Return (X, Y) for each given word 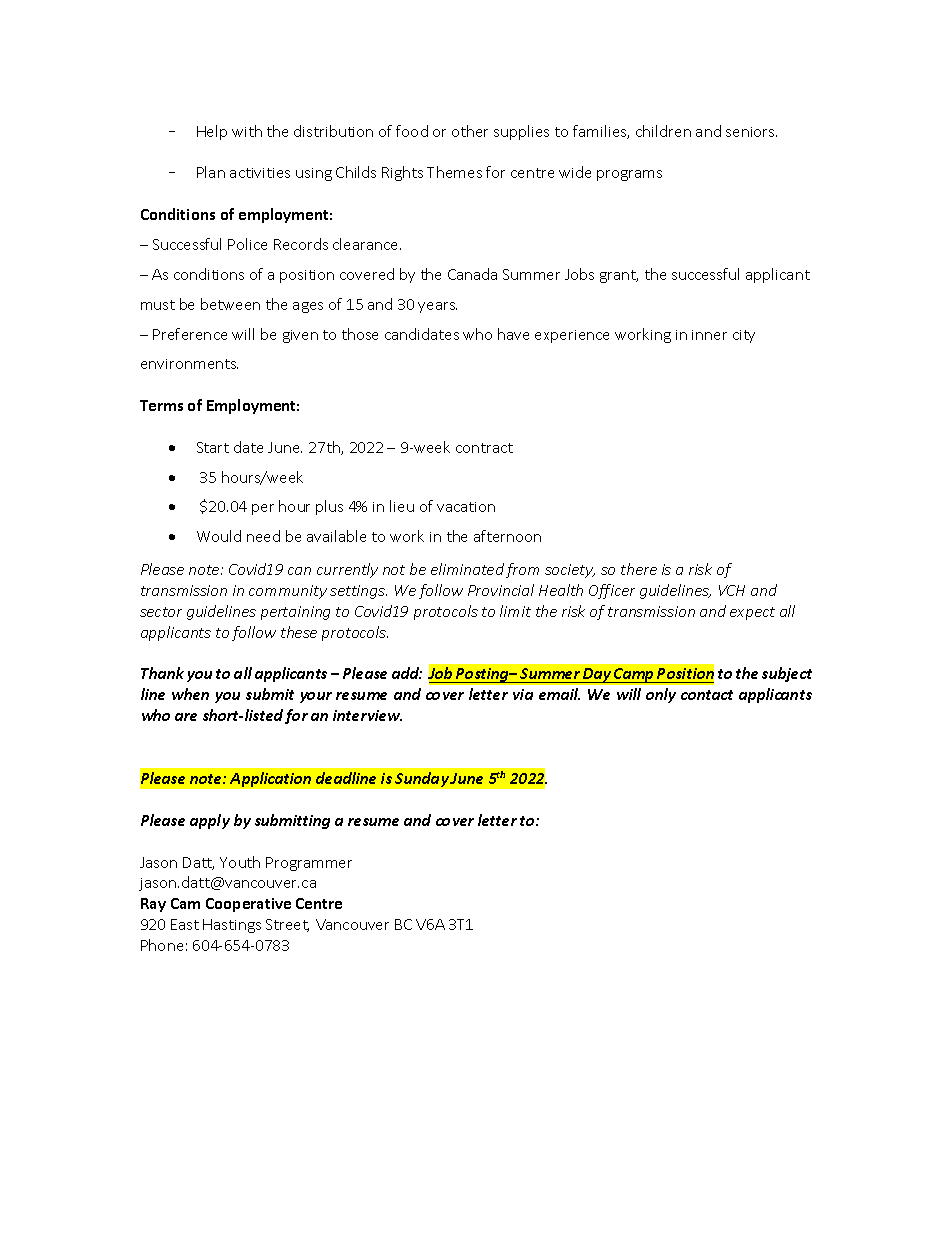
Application (270, 779)
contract (484, 448)
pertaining (295, 613)
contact (707, 695)
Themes (454, 172)
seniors (751, 132)
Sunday (422, 779)
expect (752, 613)
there (639, 569)
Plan (211, 172)
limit (515, 611)
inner (709, 335)
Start (213, 447)
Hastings (232, 926)
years (437, 307)
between (230, 304)
